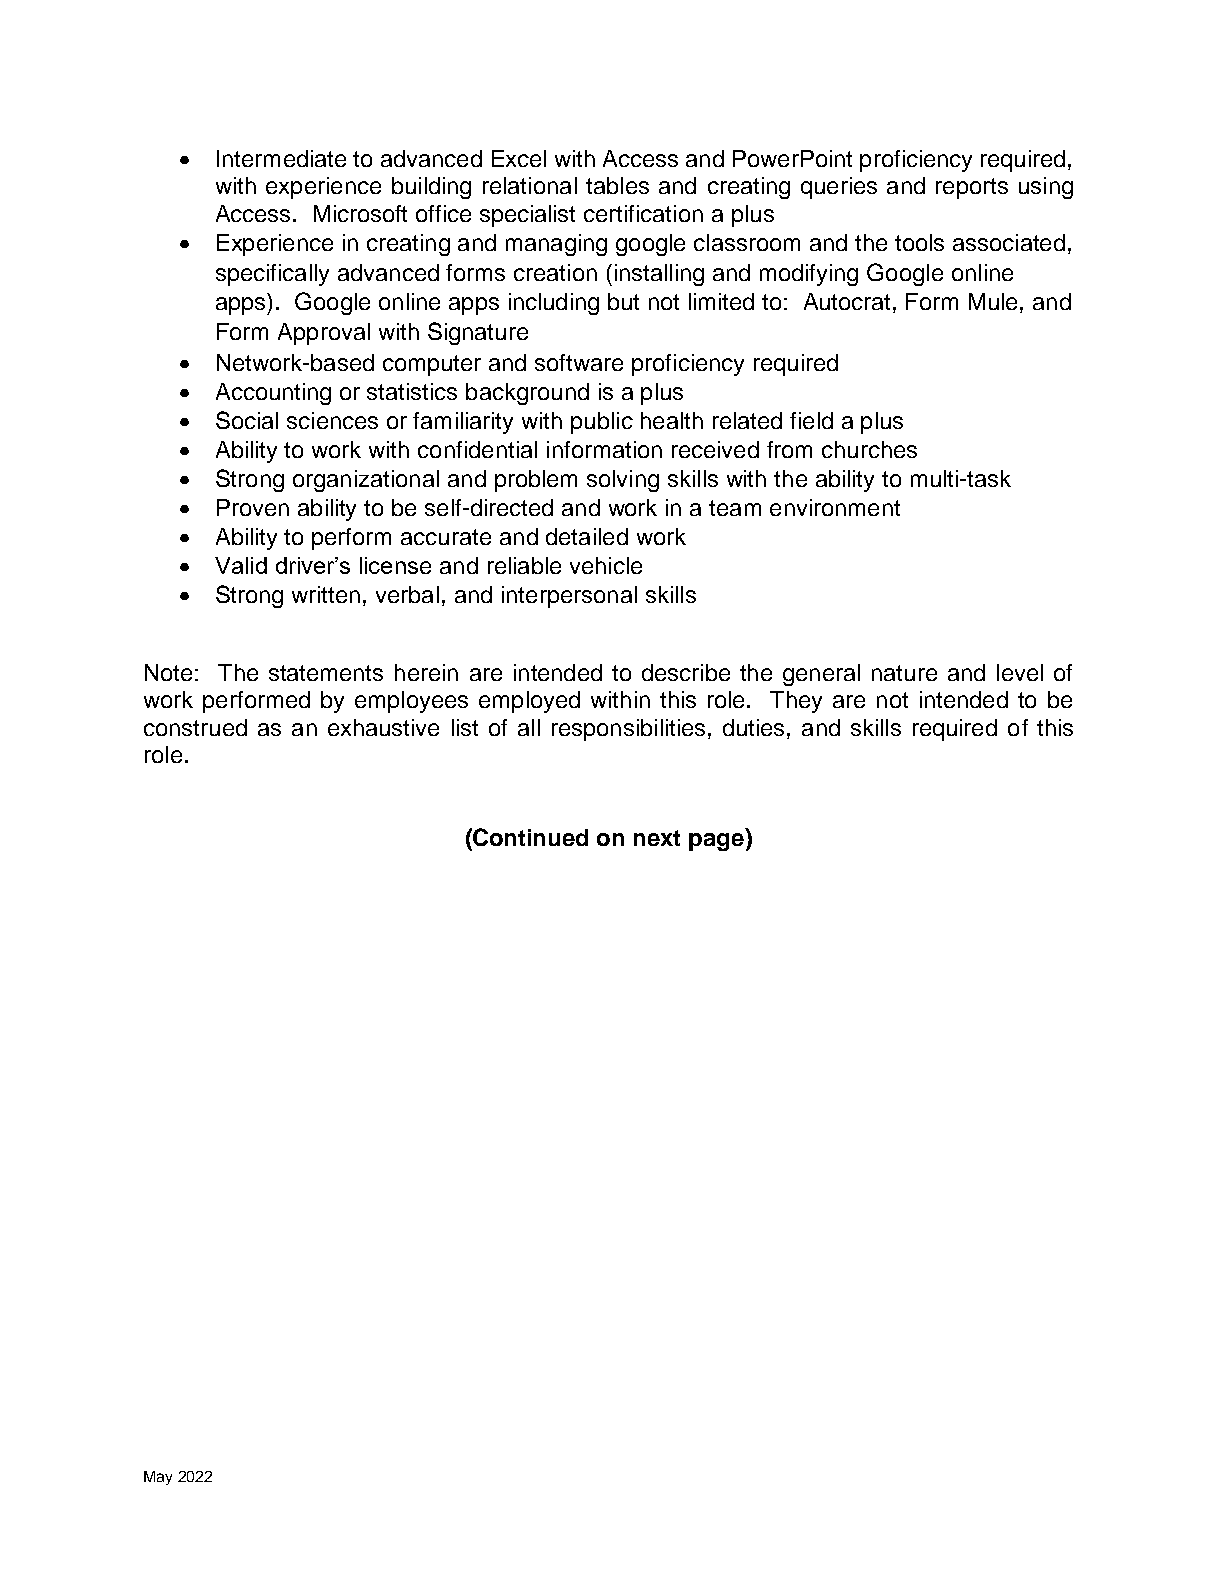  What do you see at coordinates (617, 185) in the image?
I see `tables` at bounding box center [617, 185].
